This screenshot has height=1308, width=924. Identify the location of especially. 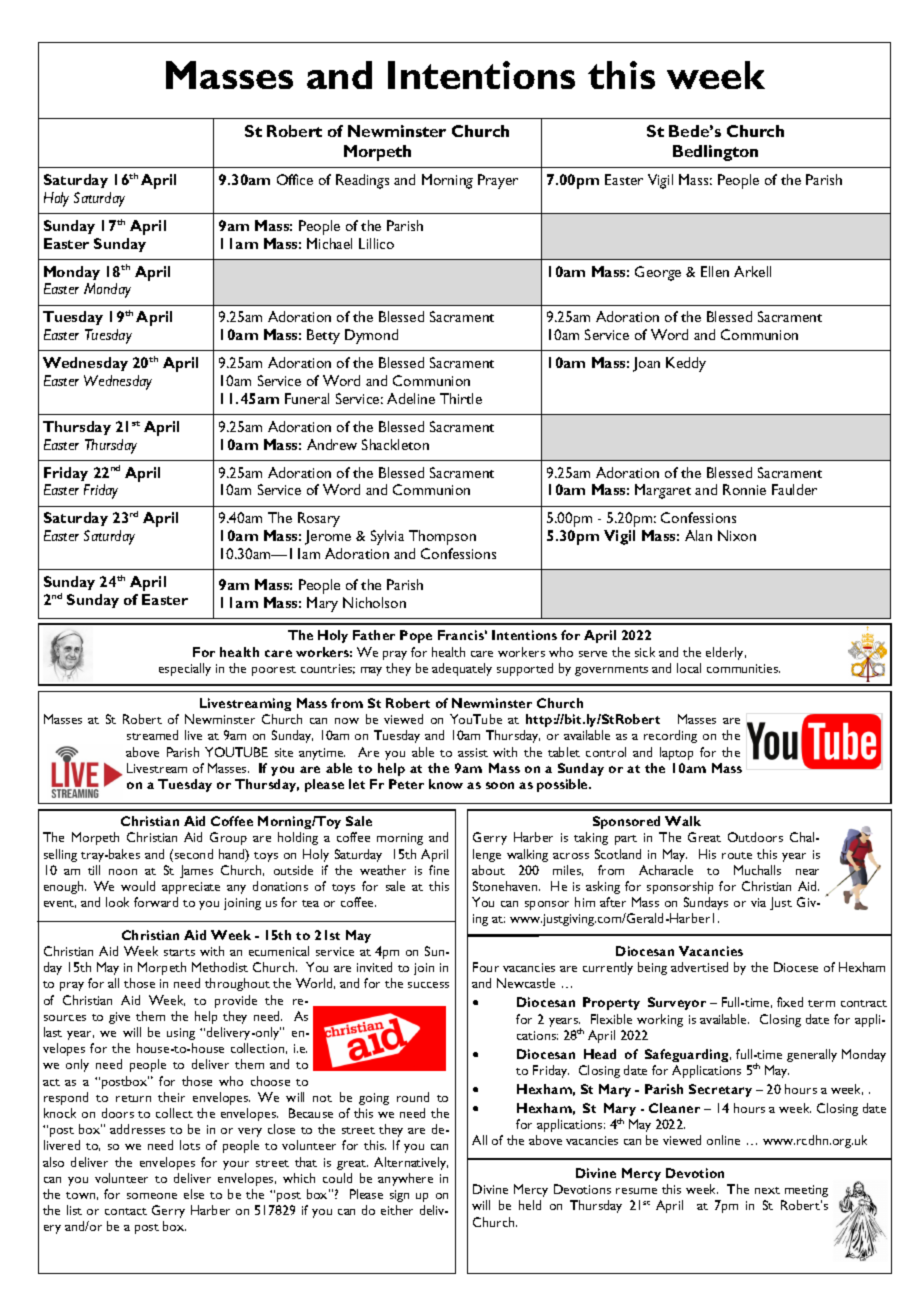
(185, 669).
